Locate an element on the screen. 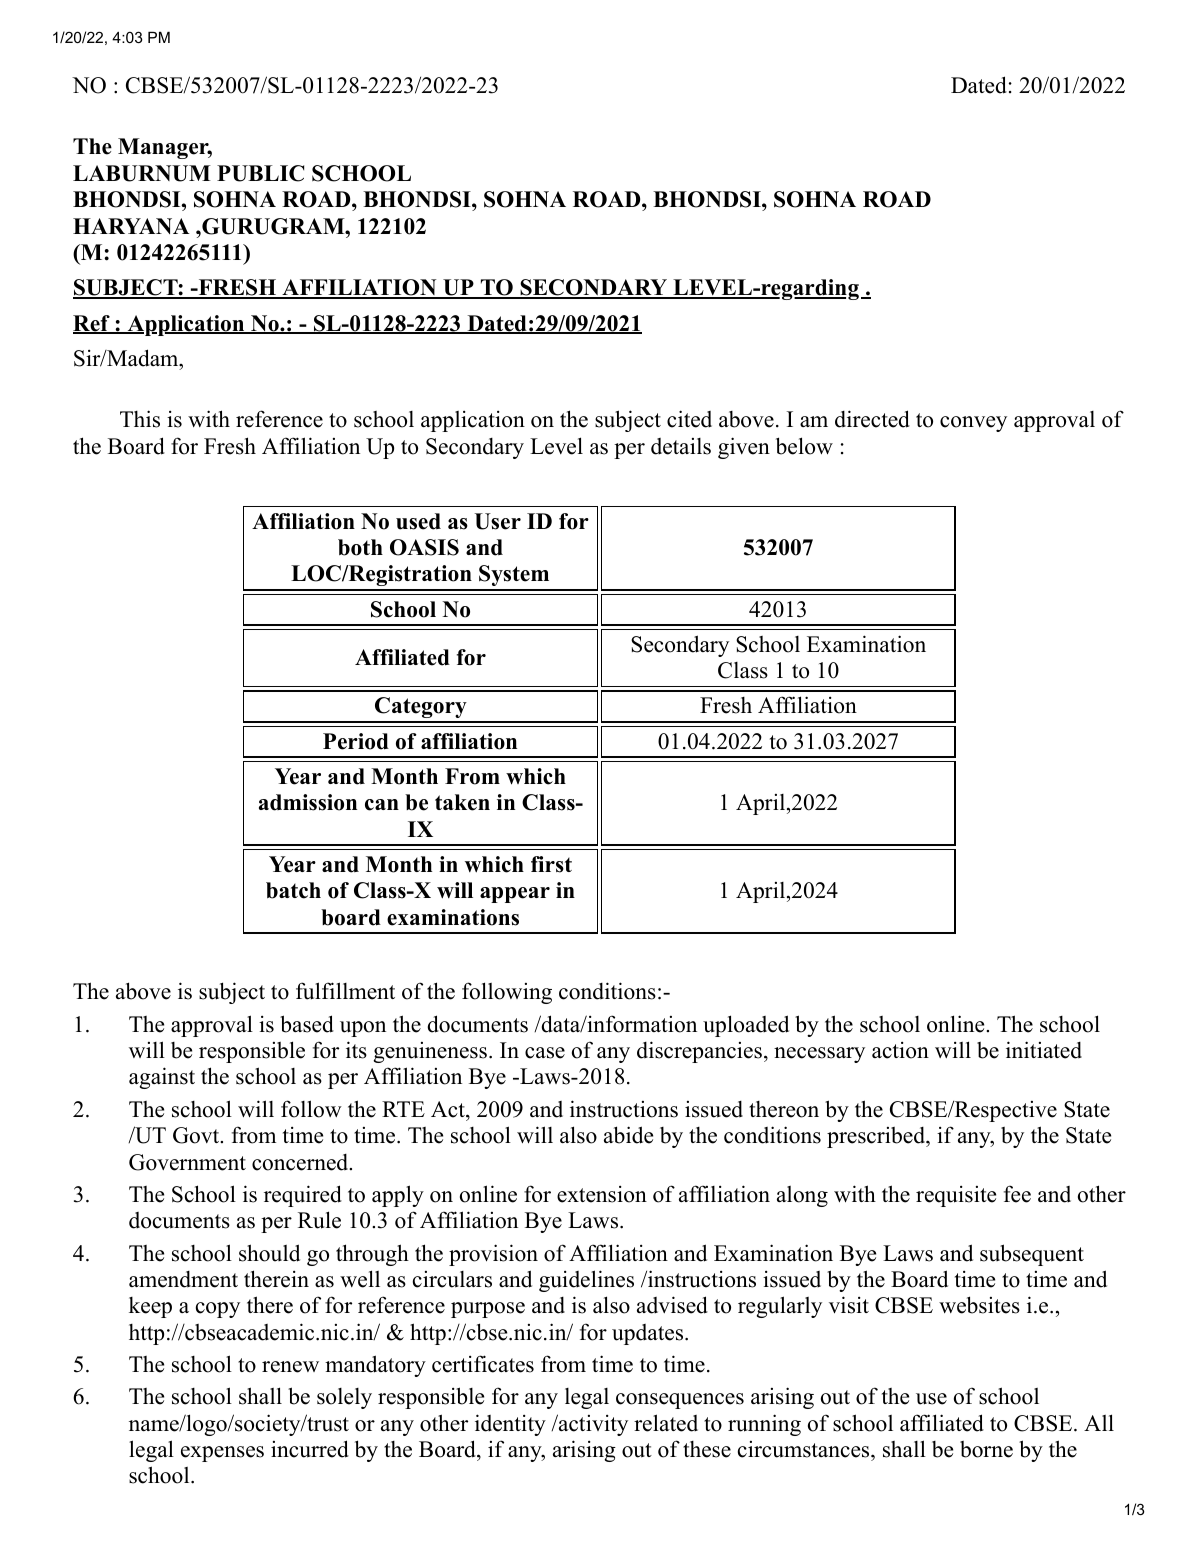 This screenshot has height=1549, width=1197. cited is located at coordinates (689, 419).
